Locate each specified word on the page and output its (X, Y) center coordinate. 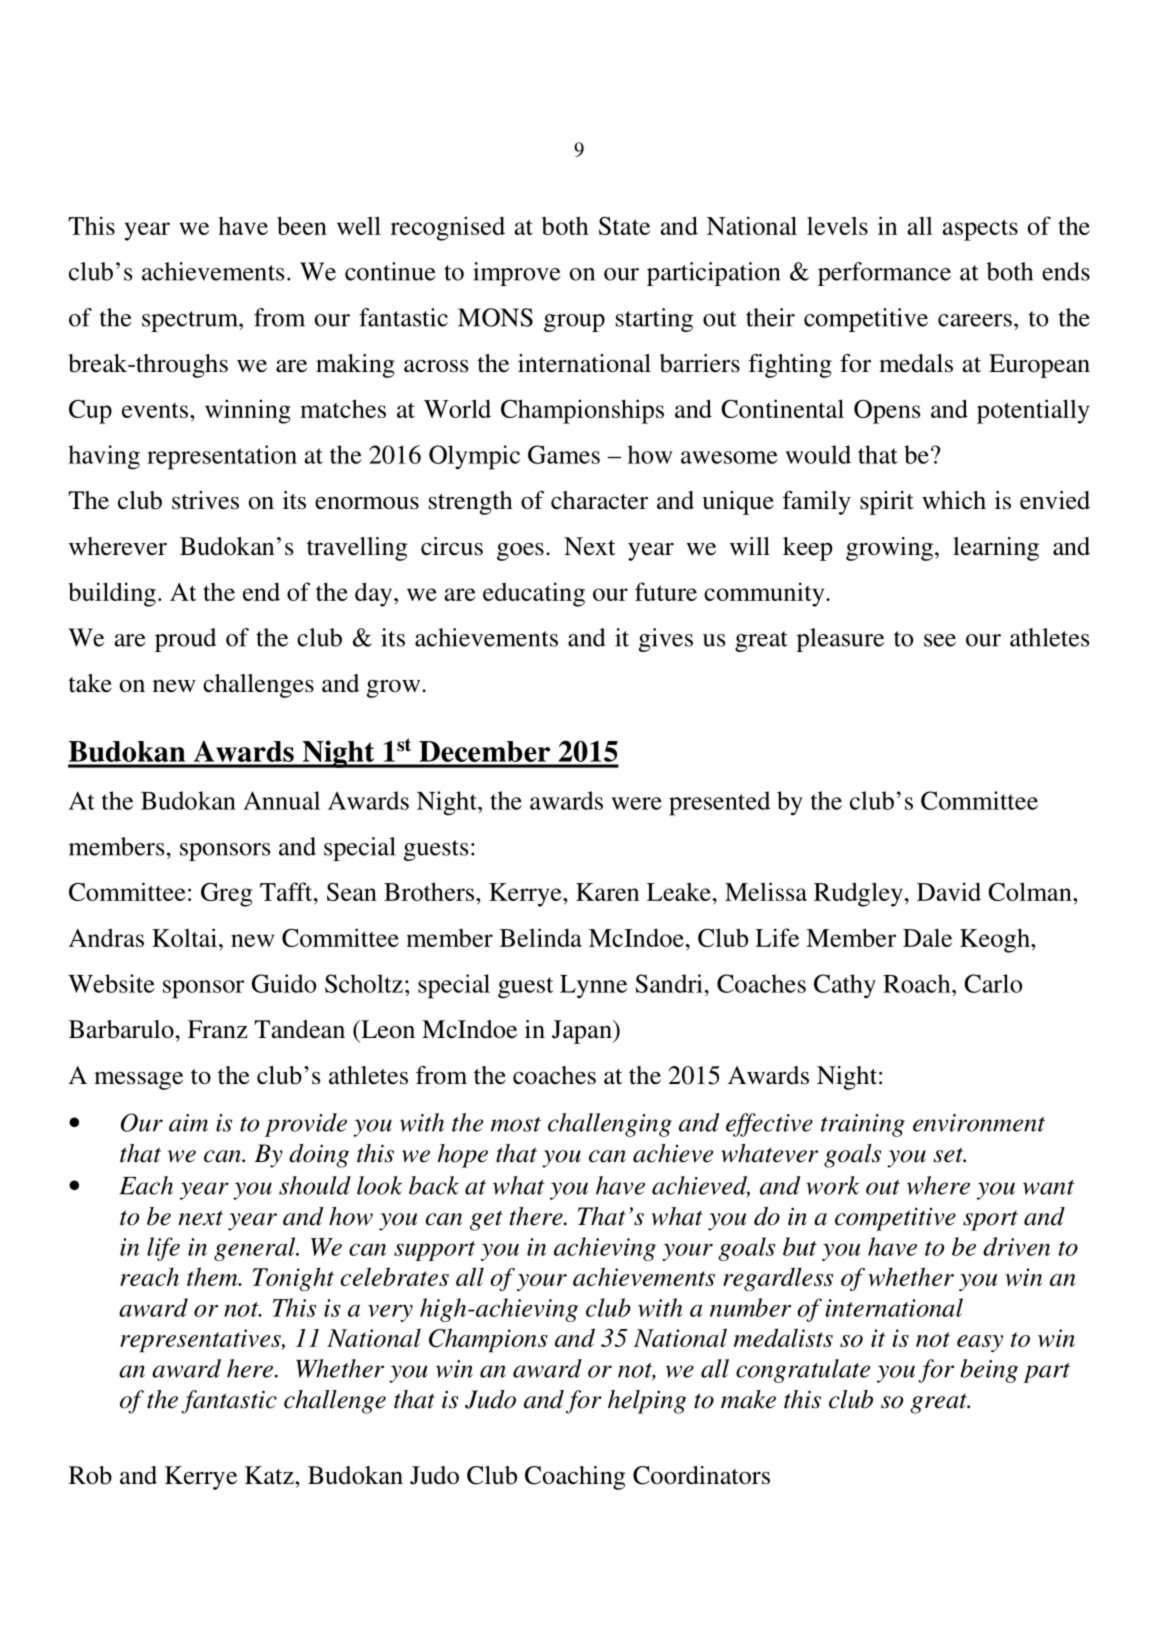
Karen (607, 892)
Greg (226, 895)
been (302, 225)
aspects (980, 230)
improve (517, 274)
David (949, 891)
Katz (270, 1475)
